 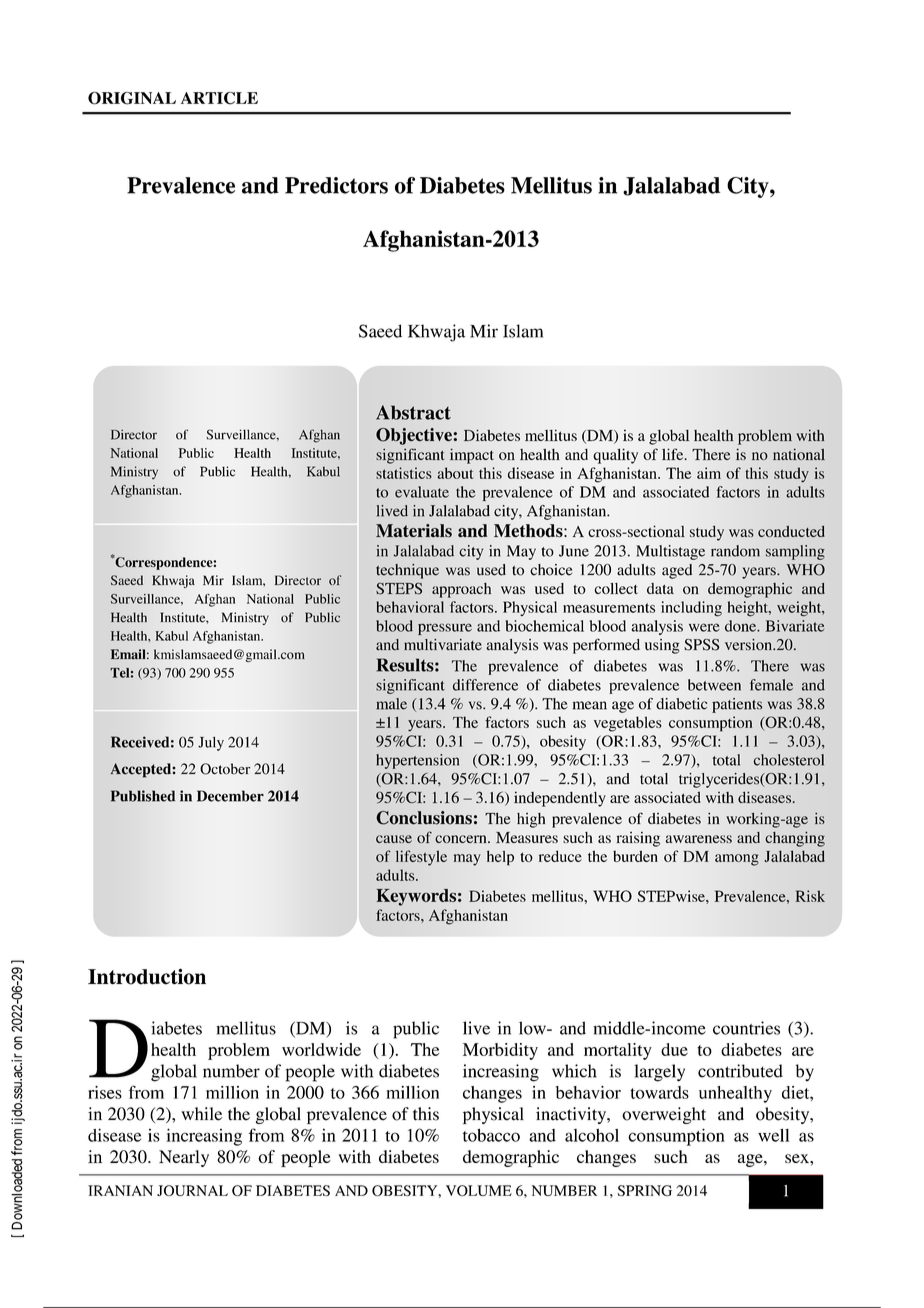 What do you see at coordinates (336, 185) in the screenshot?
I see `Predictors` at bounding box center [336, 185].
